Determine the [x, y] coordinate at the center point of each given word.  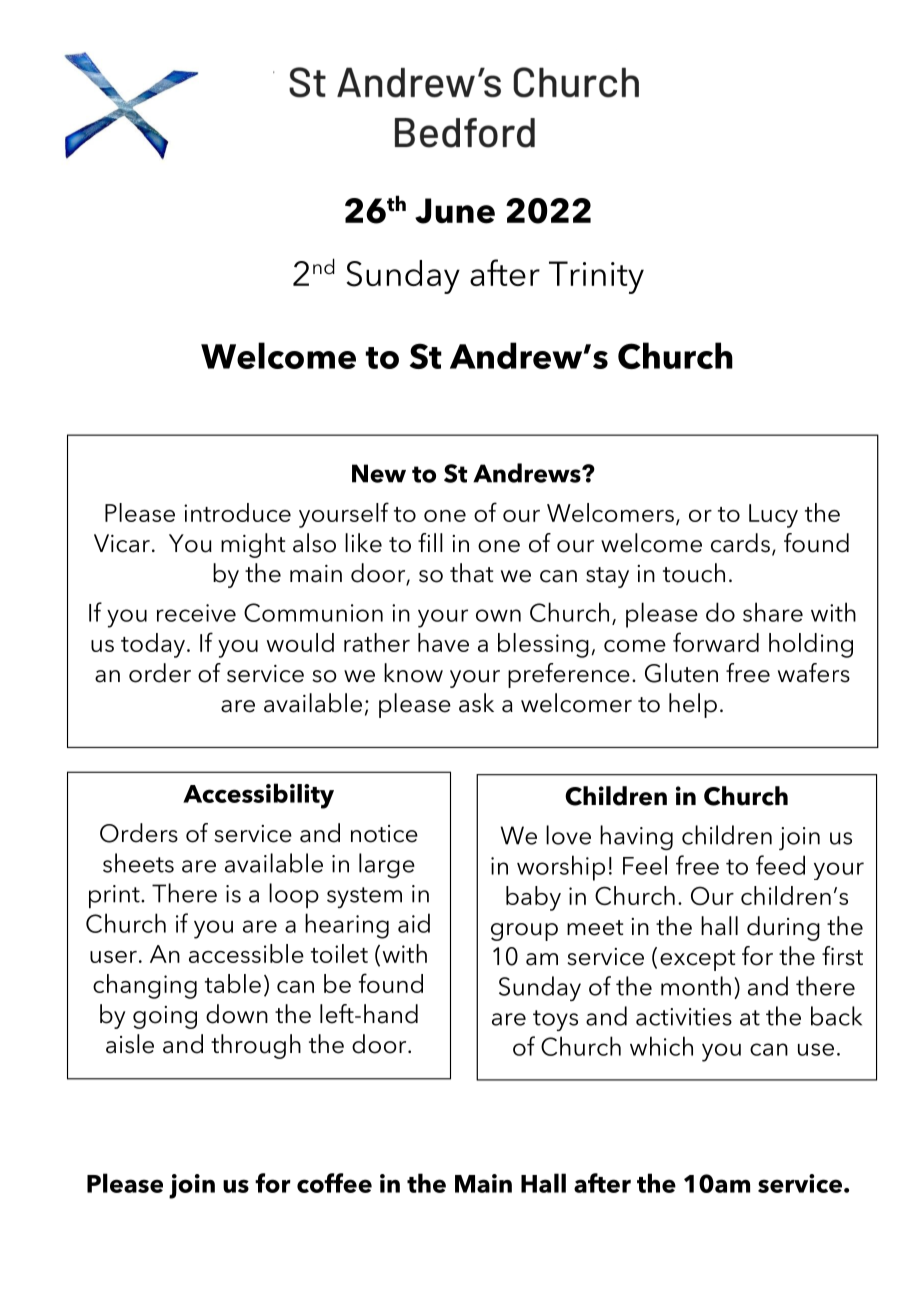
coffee [334, 1183]
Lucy [773, 516]
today [153, 645]
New [379, 473]
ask [476, 703]
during [783, 928]
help [693, 705]
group [524, 932]
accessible [246, 953]
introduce [237, 512]
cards [740, 543]
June [455, 211]
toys [555, 1020]
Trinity [596, 277]
